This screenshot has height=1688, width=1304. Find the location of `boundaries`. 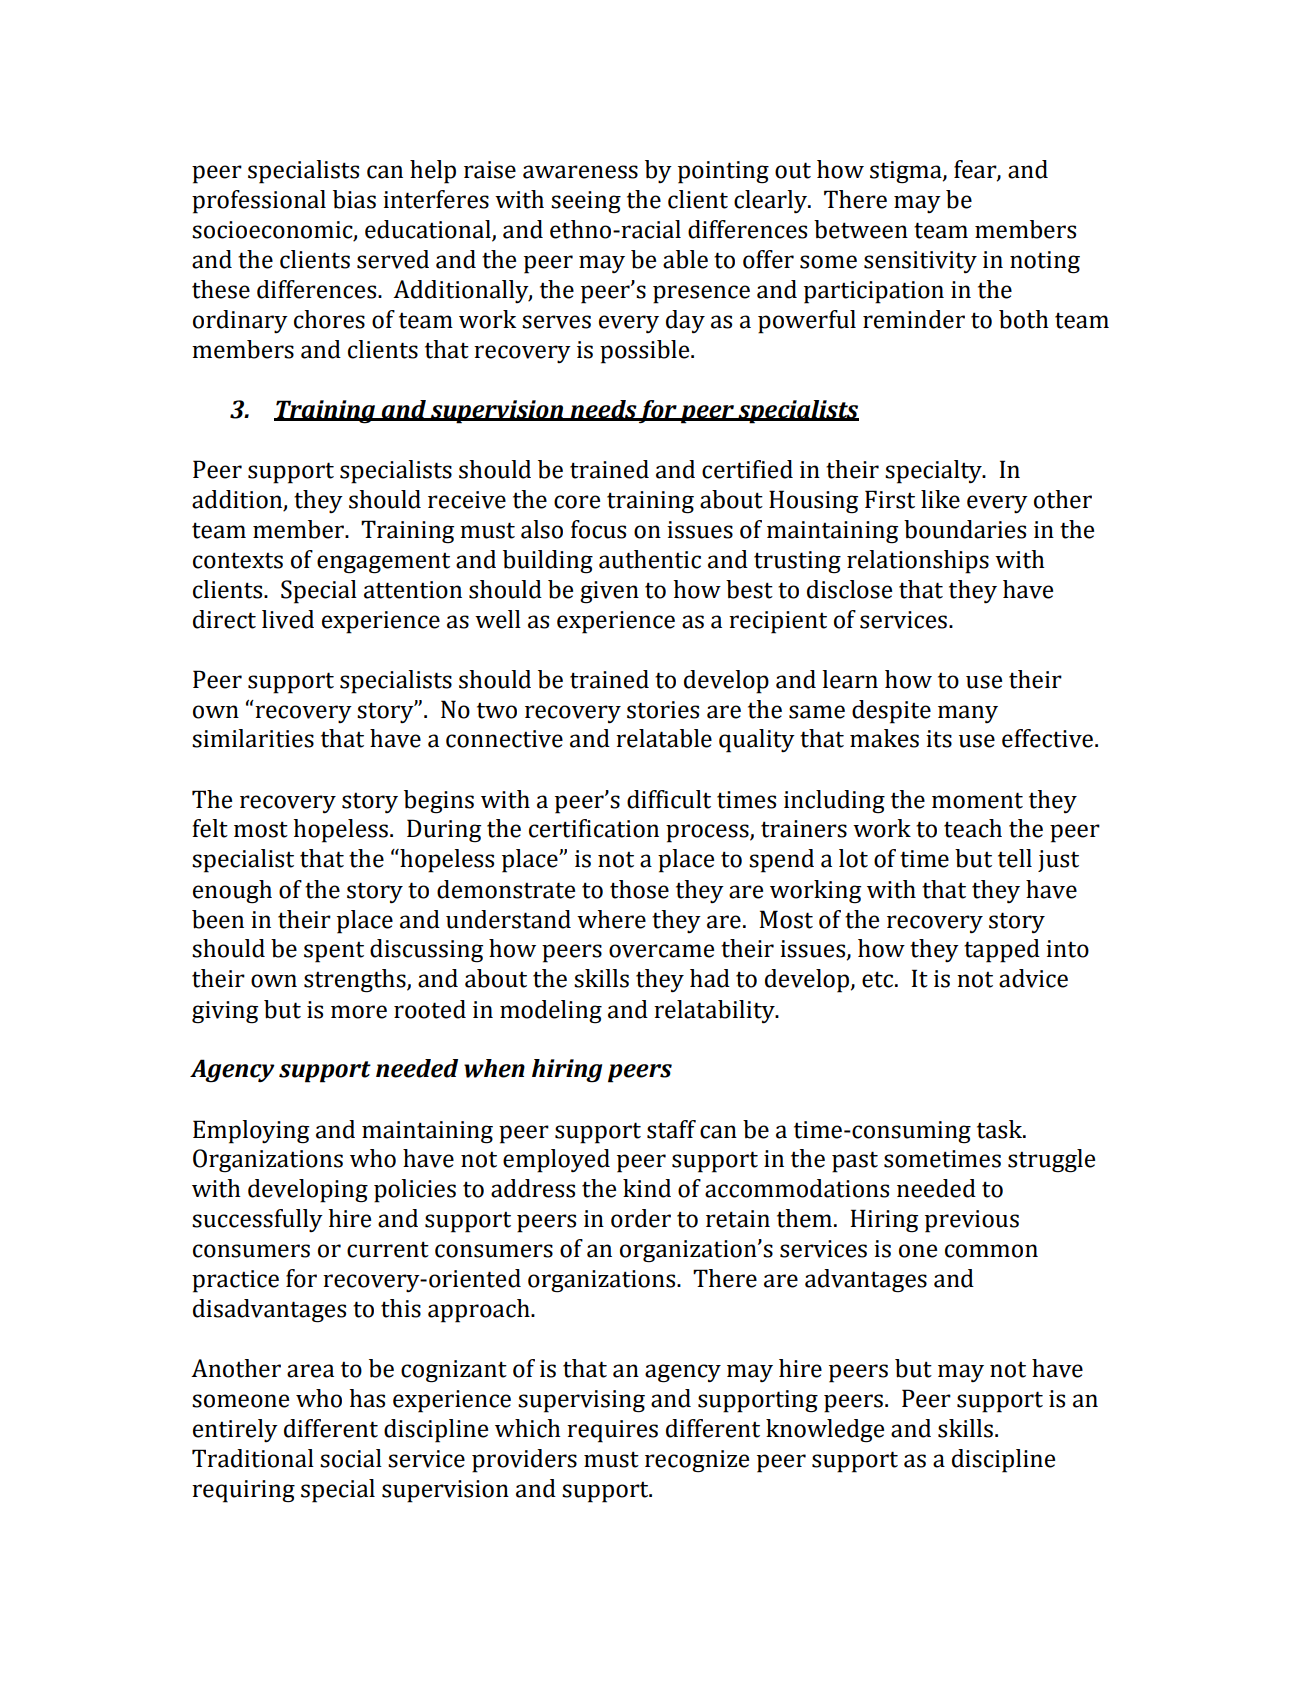

boundaries is located at coordinates (965, 529).
